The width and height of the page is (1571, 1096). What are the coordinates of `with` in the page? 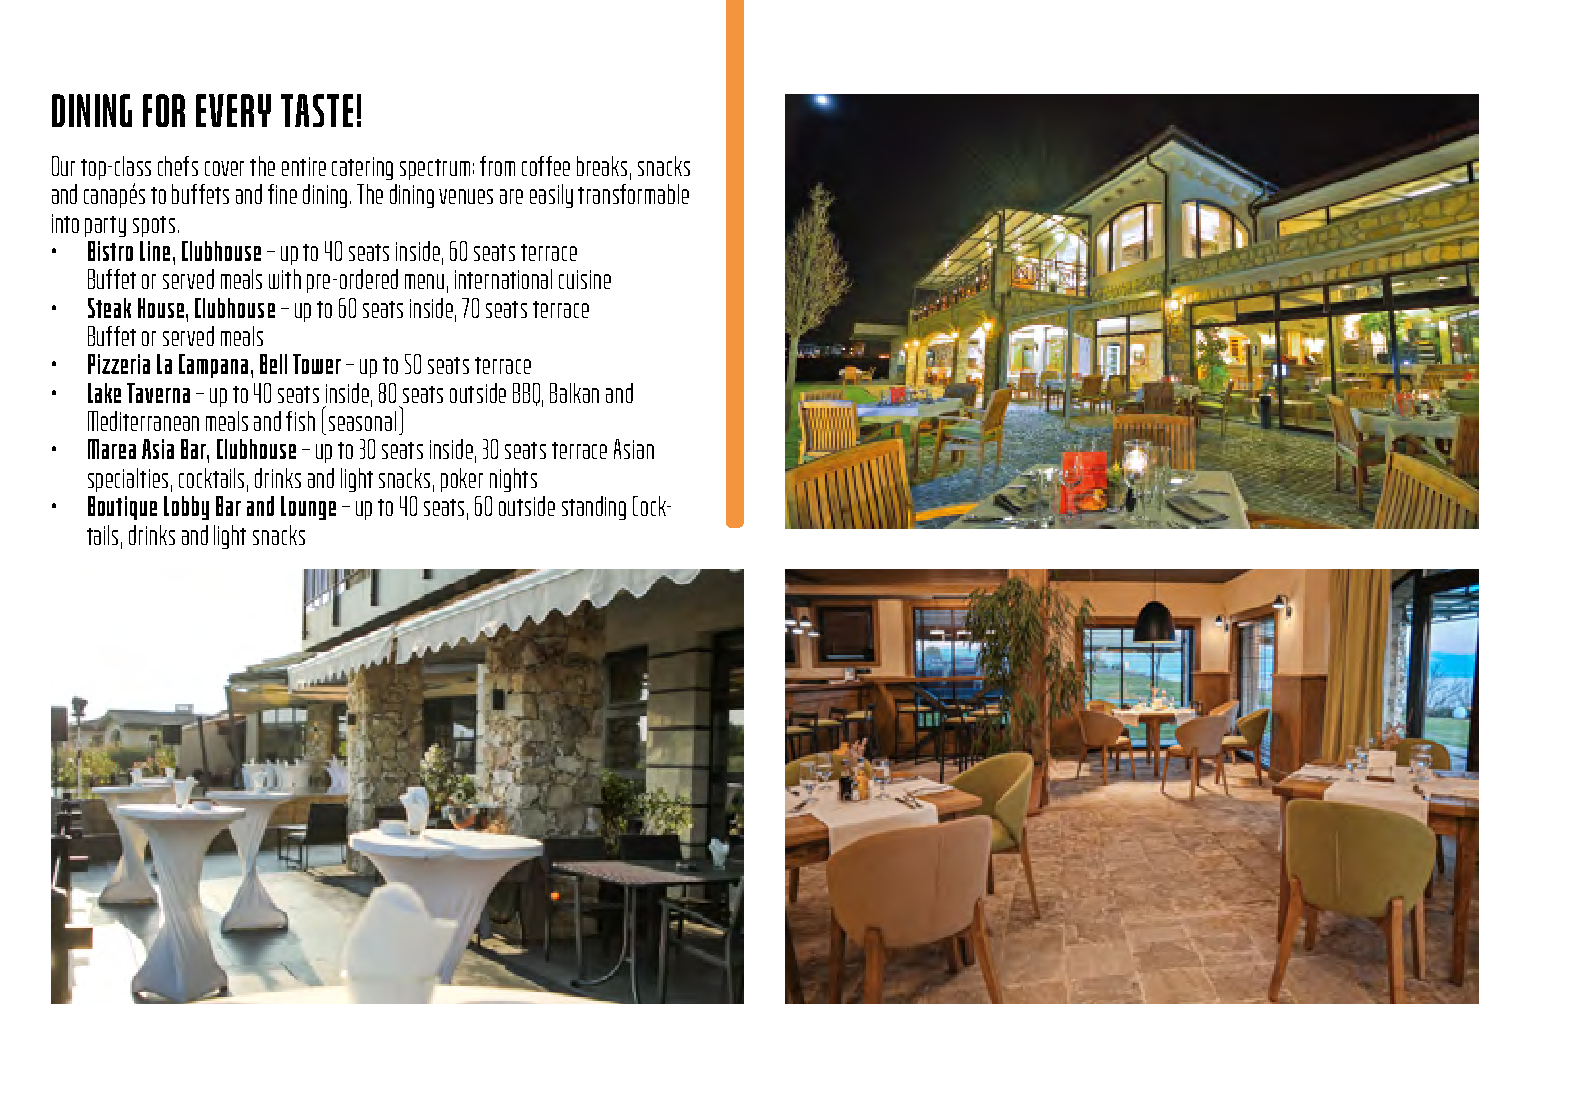 It's located at (285, 279).
